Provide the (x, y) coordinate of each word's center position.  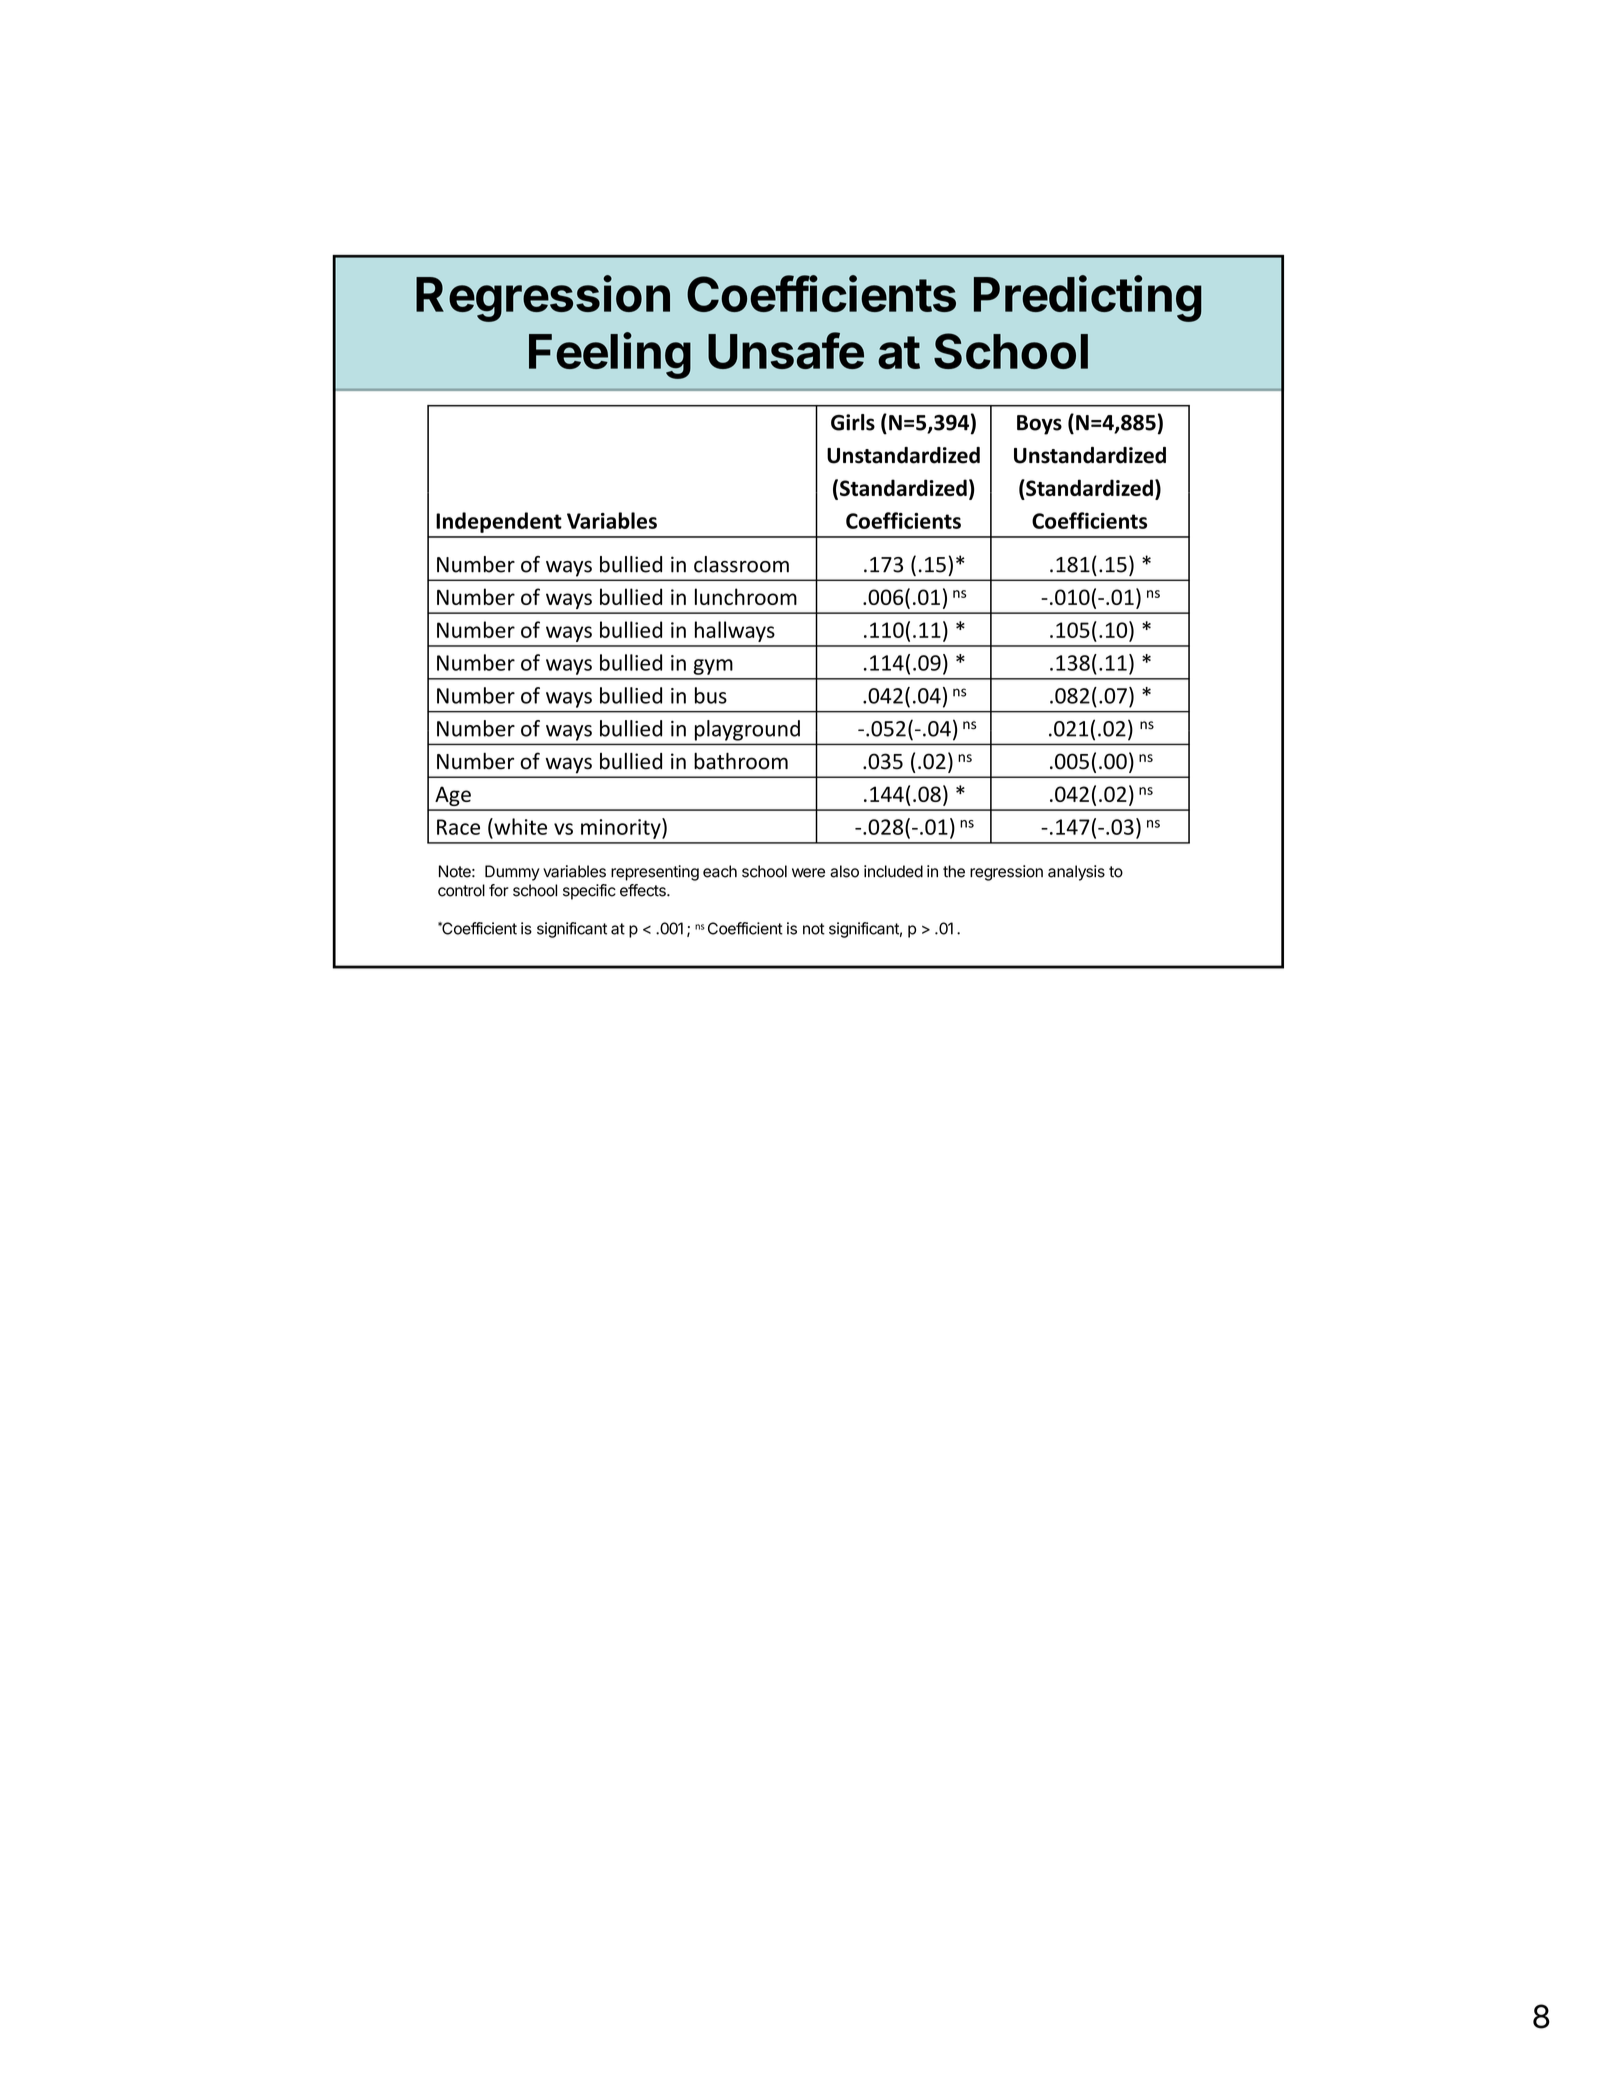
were (808, 873)
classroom (741, 564)
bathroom (741, 761)
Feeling (610, 355)
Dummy (512, 873)
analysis (1076, 873)
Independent (499, 522)
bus (711, 695)
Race (458, 827)
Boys (1039, 425)
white (519, 826)
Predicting (1088, 298)
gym (713, 667)
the (954, 871)
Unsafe (786, 350)
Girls (853, 422)
